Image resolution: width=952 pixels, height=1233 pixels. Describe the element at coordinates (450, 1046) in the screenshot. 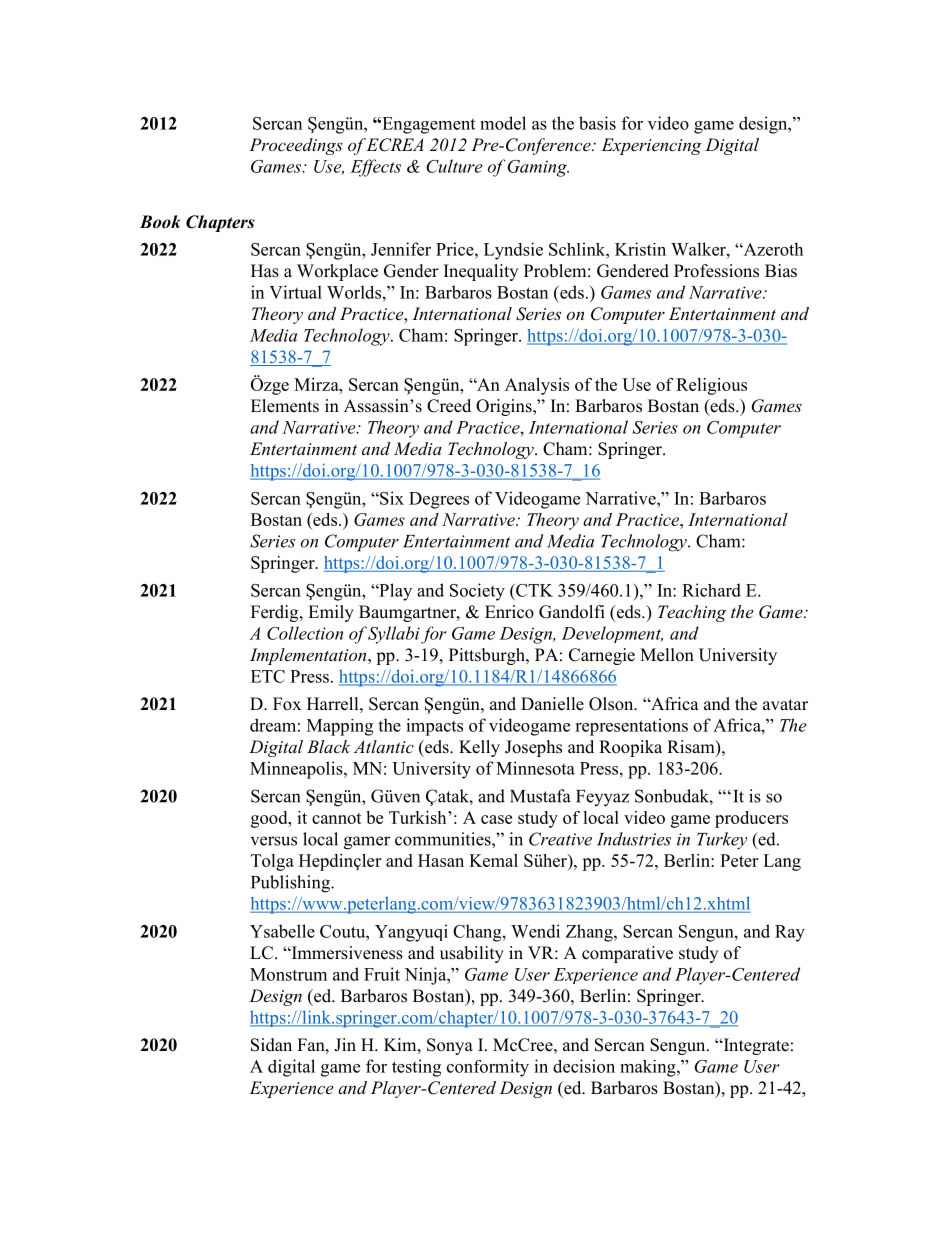

I see `Sonya` at that location.
